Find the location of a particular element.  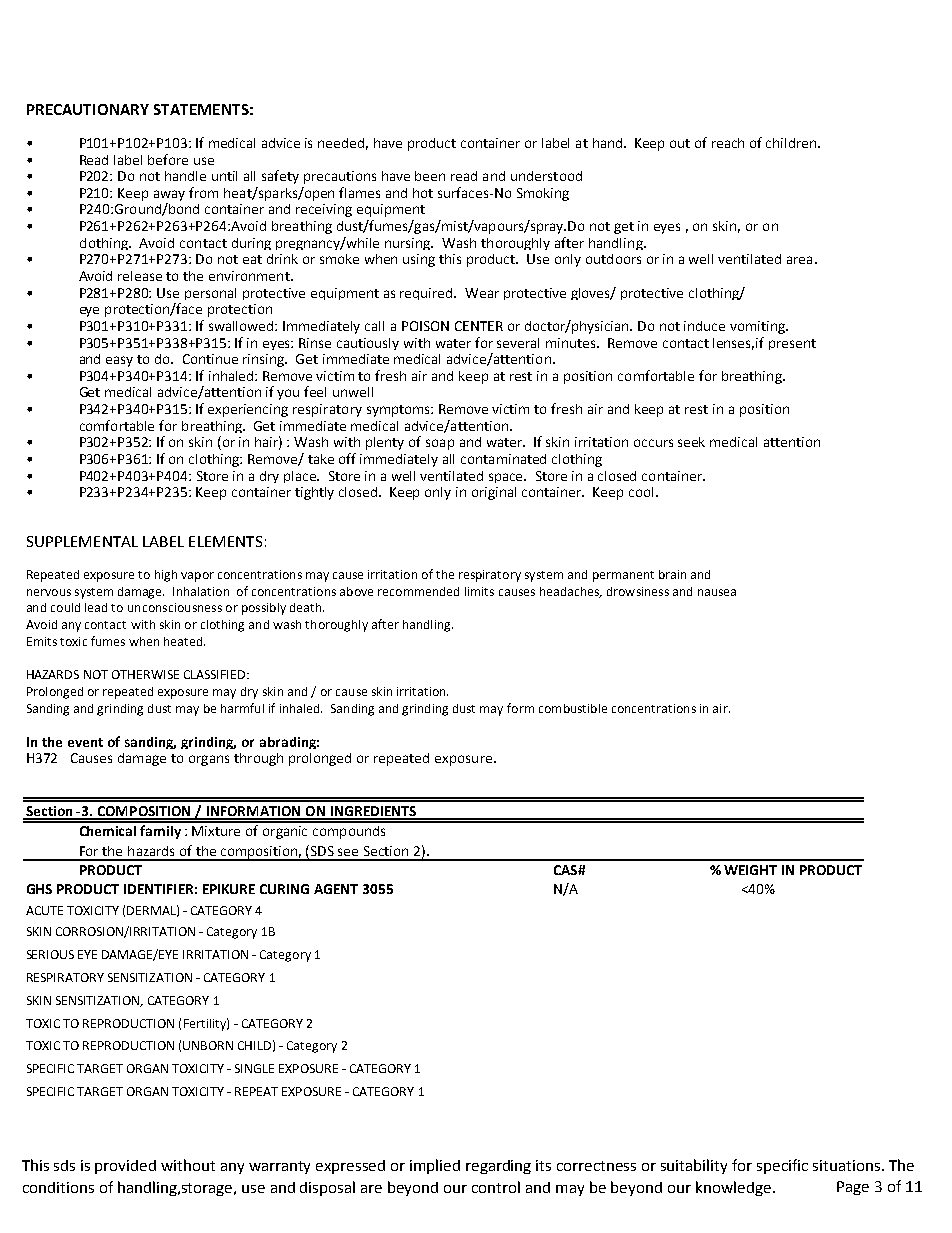

provided is located at coordinates (125, 1167).
